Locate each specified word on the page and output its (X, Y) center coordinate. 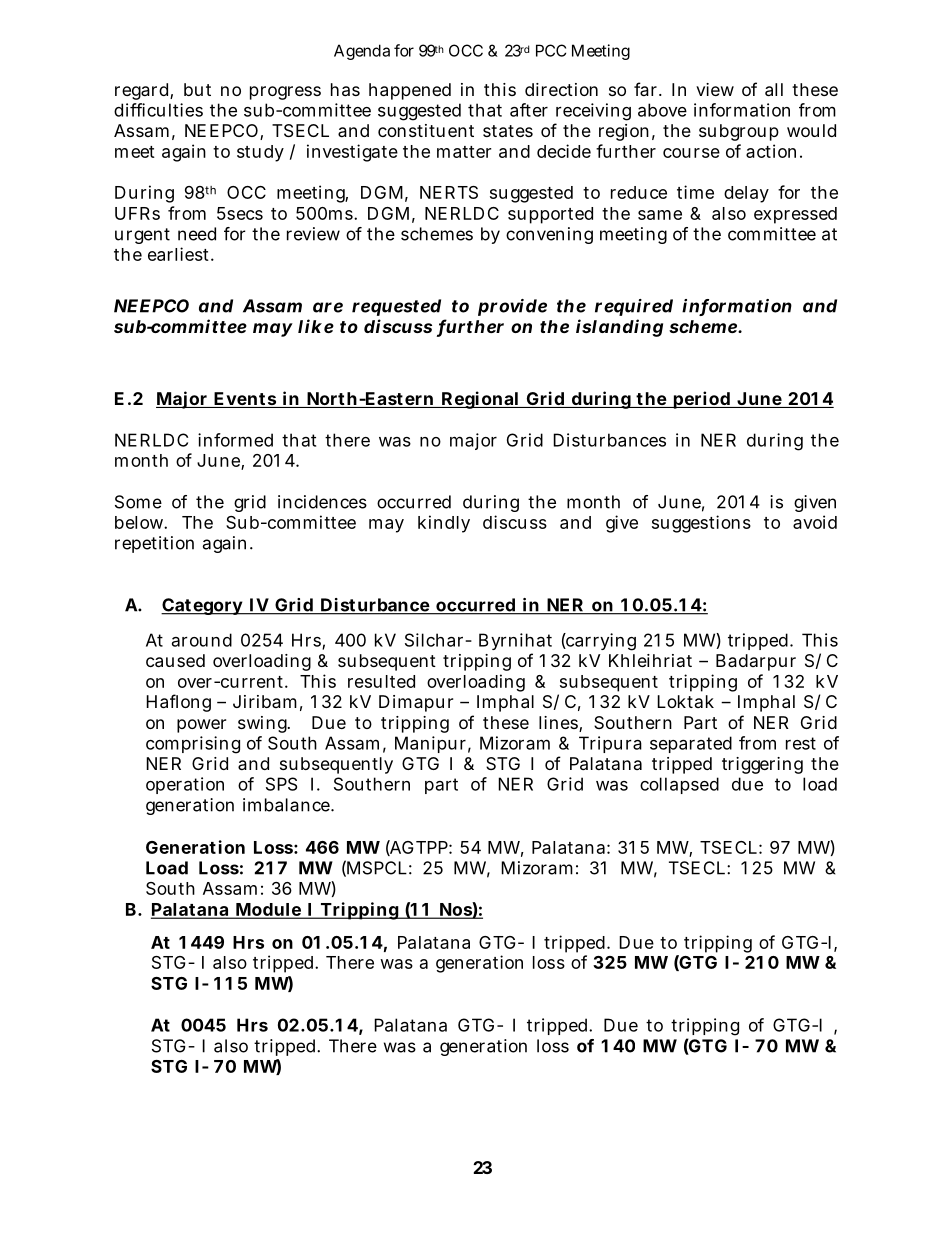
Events (245, 400)
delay (746, 194)
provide (512, 307)
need (197, 234)
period (701, 400)
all (774, 89)
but (197, 89)
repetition (154, 544)
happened (410, 91)
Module (268, 910)
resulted (381, 681)
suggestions (701, 524)
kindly (444, 524)
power (201, 726)
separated (691, 744)
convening (549, 235)
